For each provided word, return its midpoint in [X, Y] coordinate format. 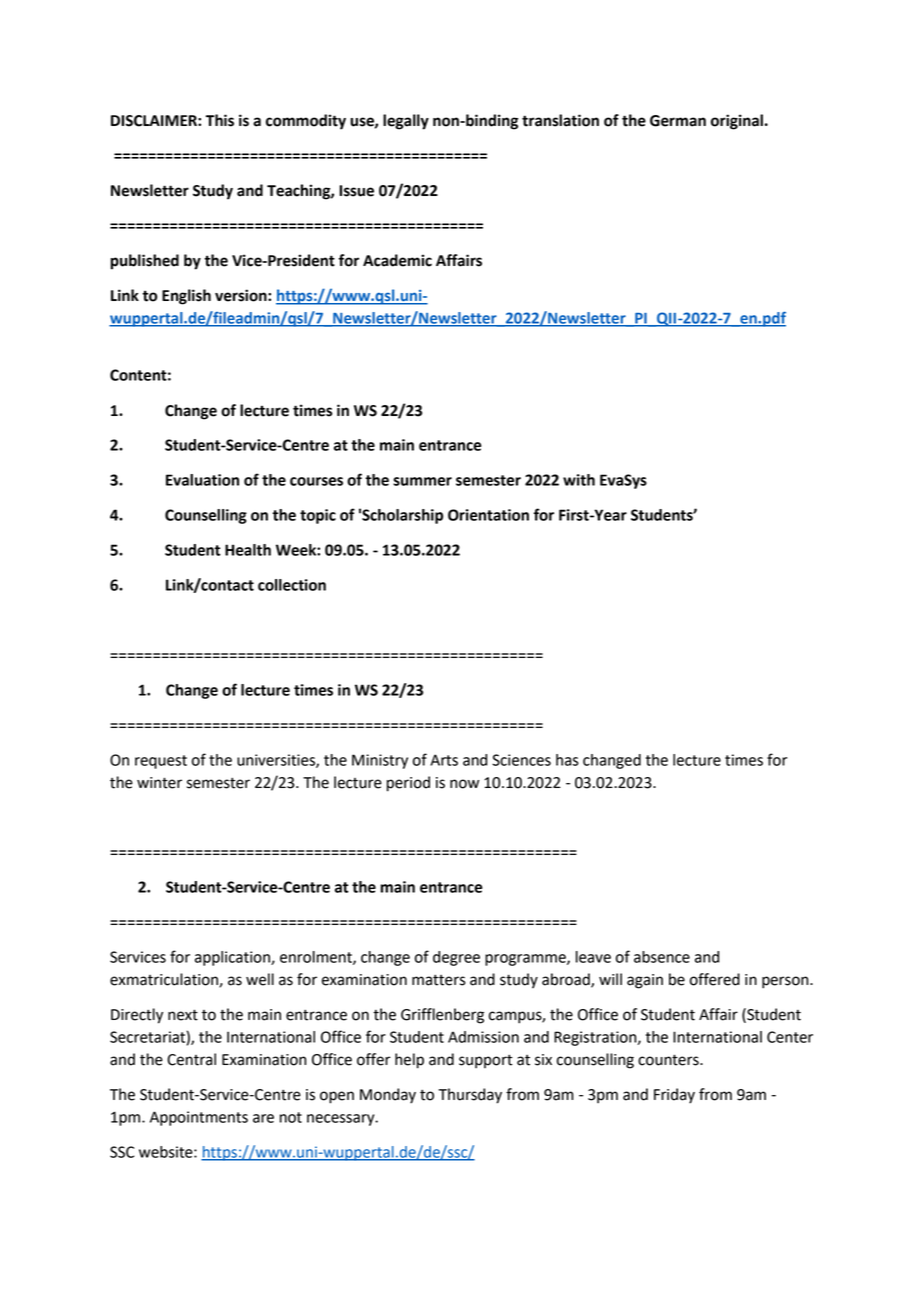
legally [406, 122]
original [737, 122]
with [579, 480]
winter [159, 783]
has [567, 760]
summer [422, 481]
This [220, 120]
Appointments [199, 1118]
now [464, 784]
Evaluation [202, 480]
